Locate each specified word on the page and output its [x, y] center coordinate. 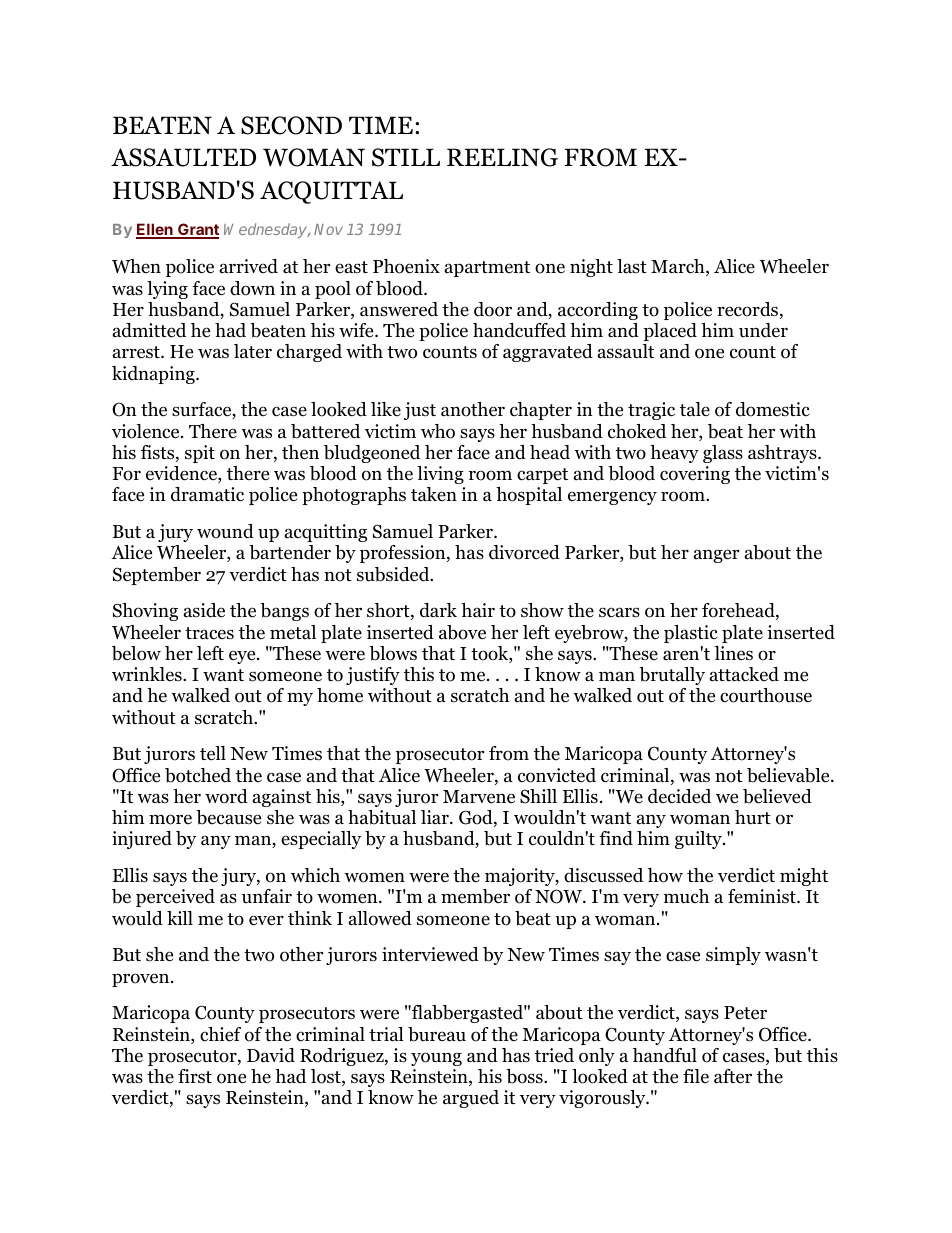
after [733, 1076]
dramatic [207, 494]
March [679, 267]
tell [213, 753]
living [440, 475]
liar [436, 817]
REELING [502, 157]
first [195, 1076]
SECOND [291, 125]
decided [679, 796]
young [436, 1059]
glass [723, 454]
